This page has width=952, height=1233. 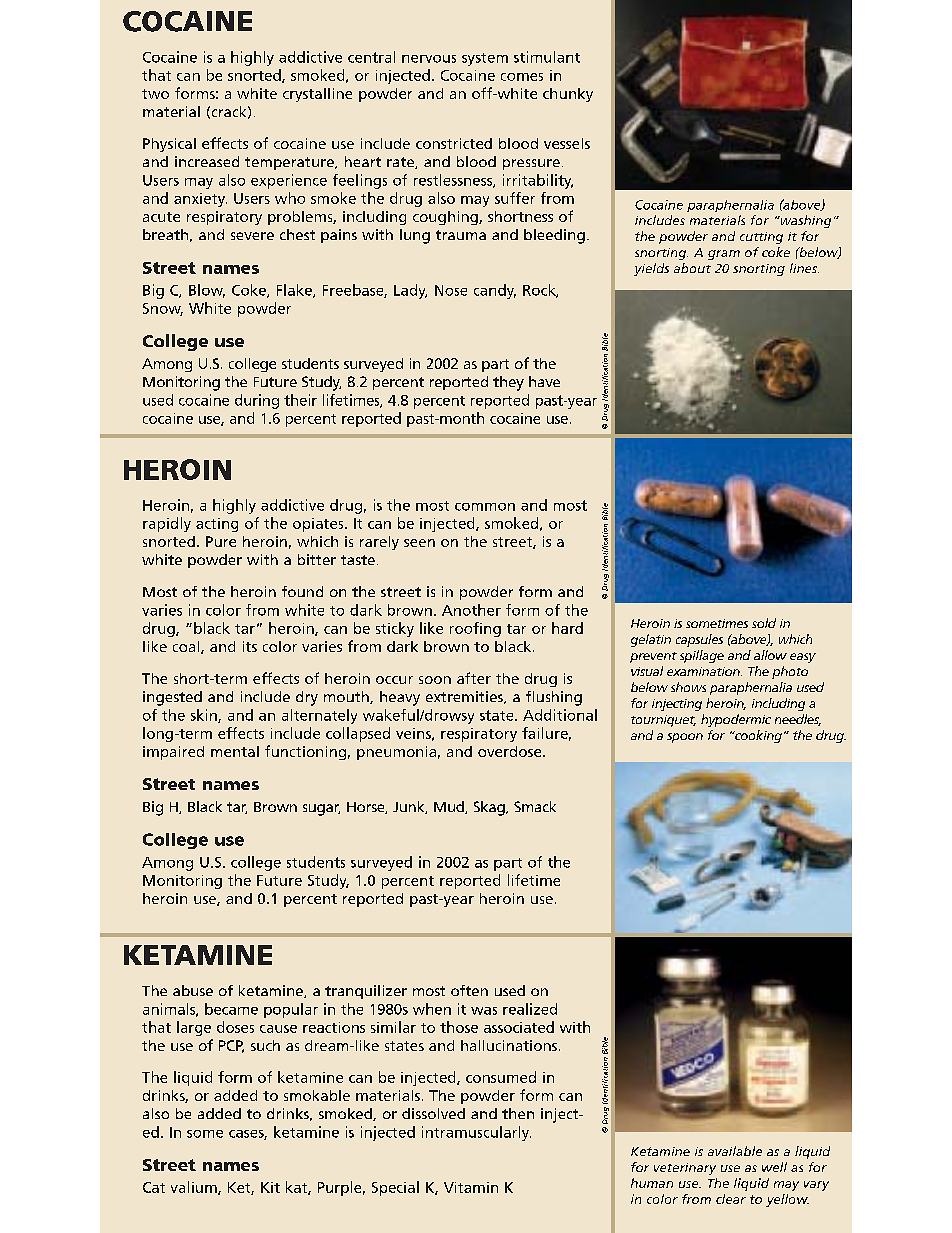 What do you see at coordinates (757, 736) in the page?
I see `cooking` at bounding box center [757, 736].
